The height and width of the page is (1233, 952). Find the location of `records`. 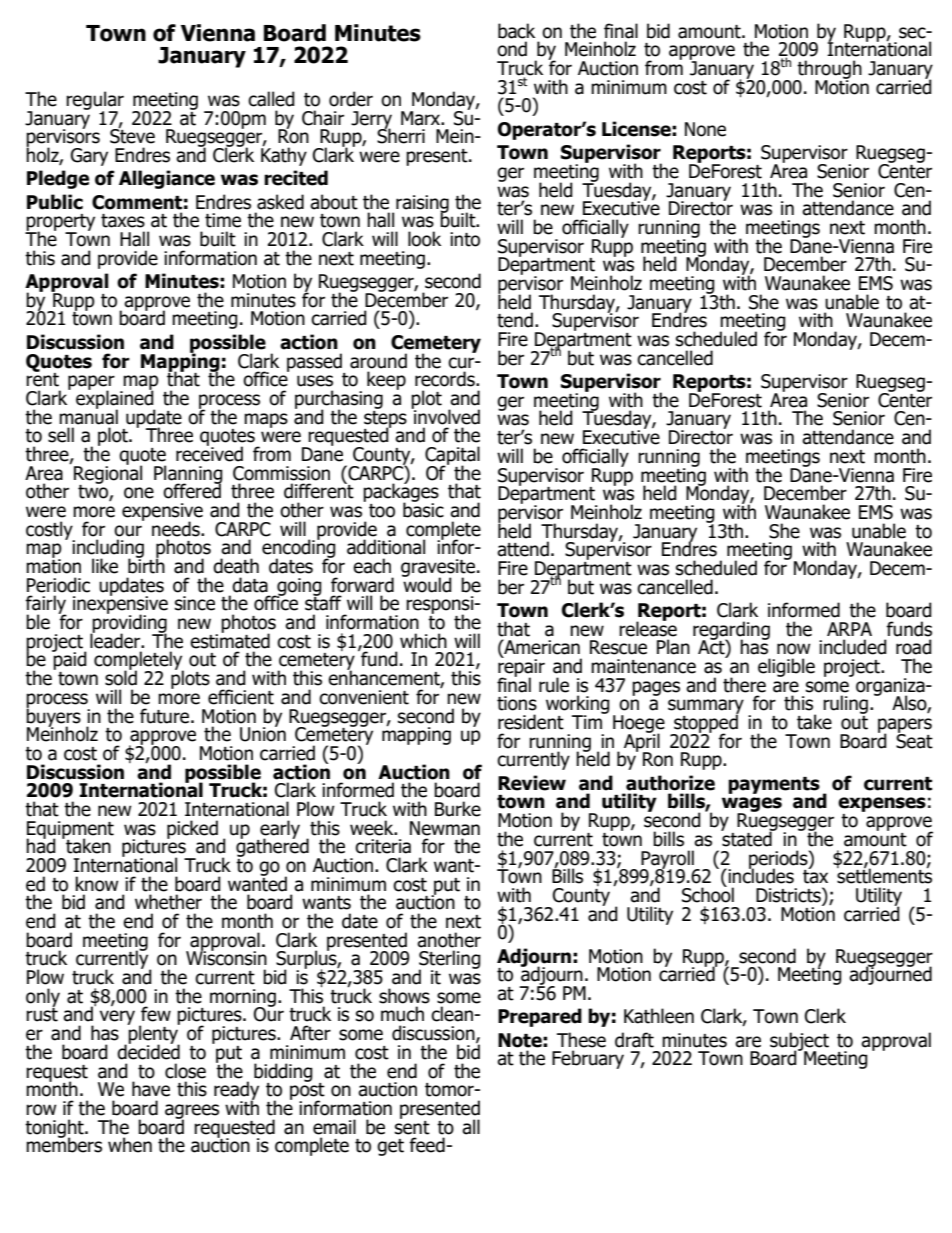

records is located at coordinates (446, 379).
